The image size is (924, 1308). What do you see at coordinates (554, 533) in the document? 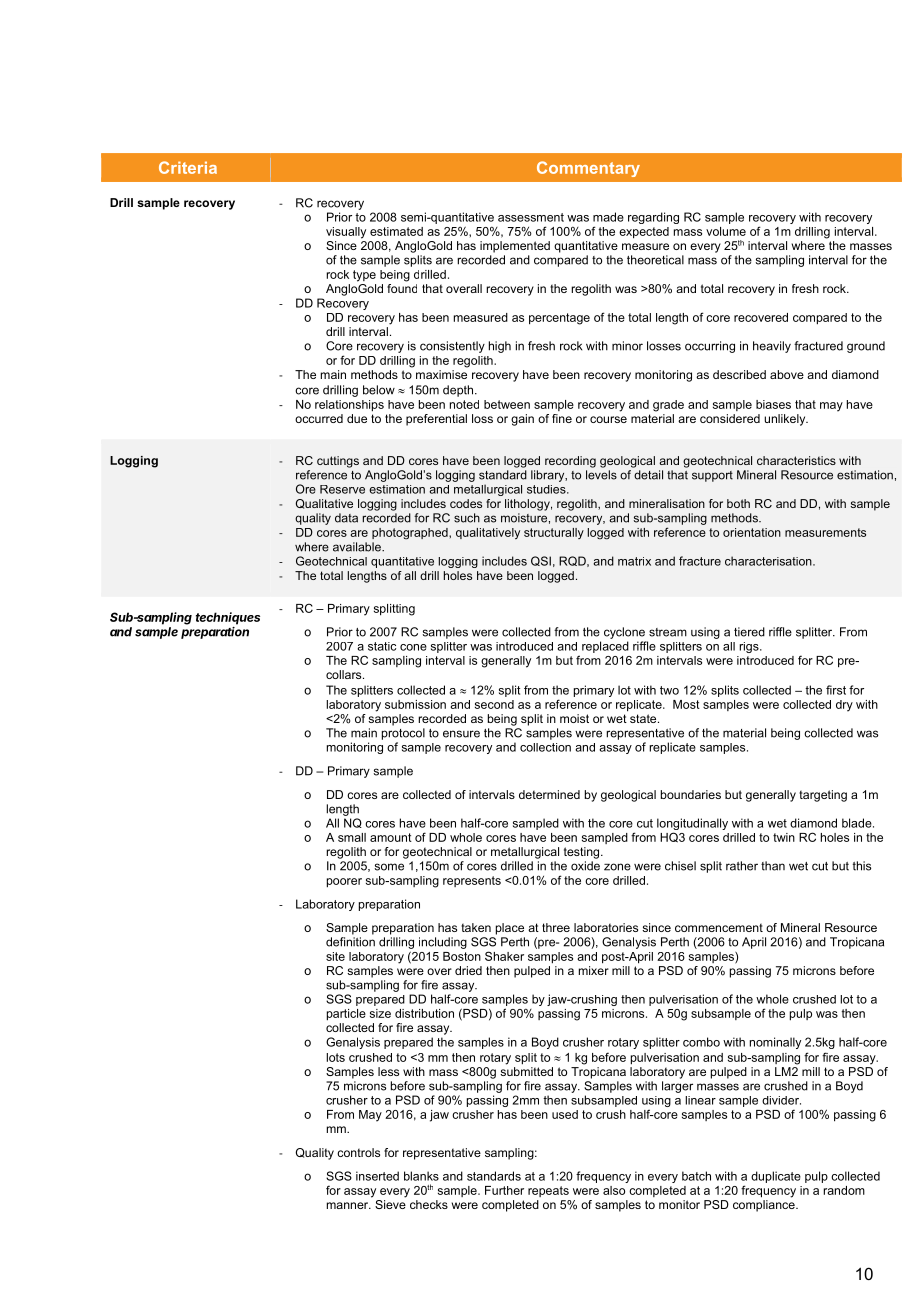
I see `structurally` at bounding box center [554, 533].
